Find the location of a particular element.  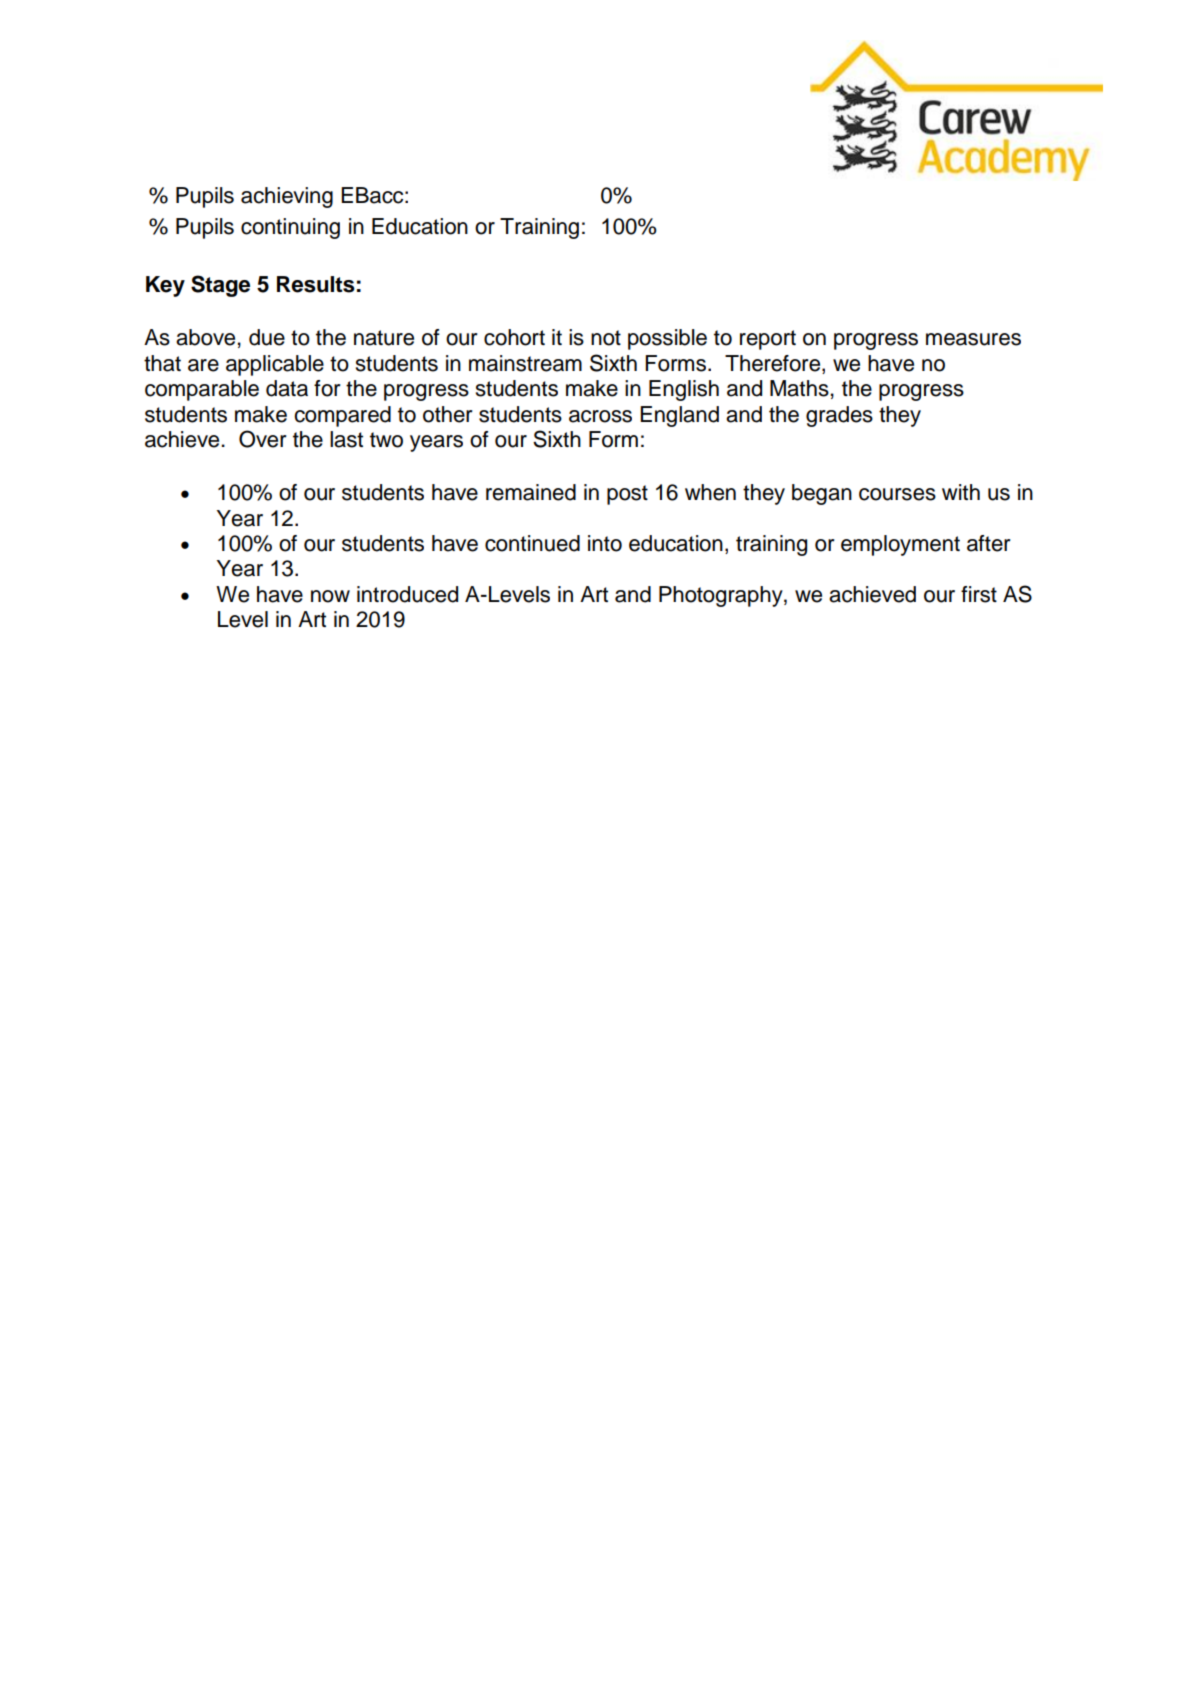

due is located at coordinates (267, 337).
